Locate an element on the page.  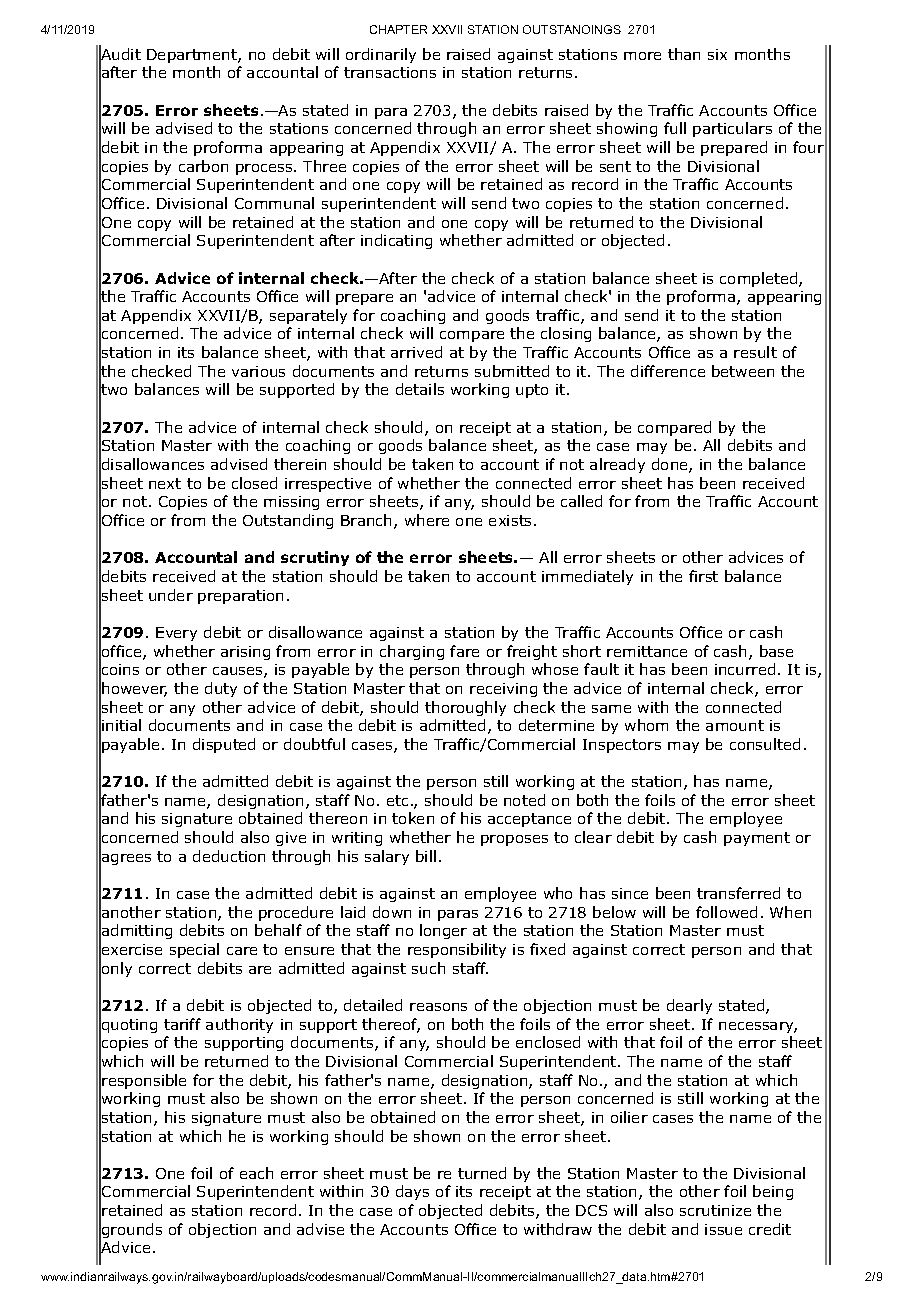
six is located at coordinates (717, 54).
